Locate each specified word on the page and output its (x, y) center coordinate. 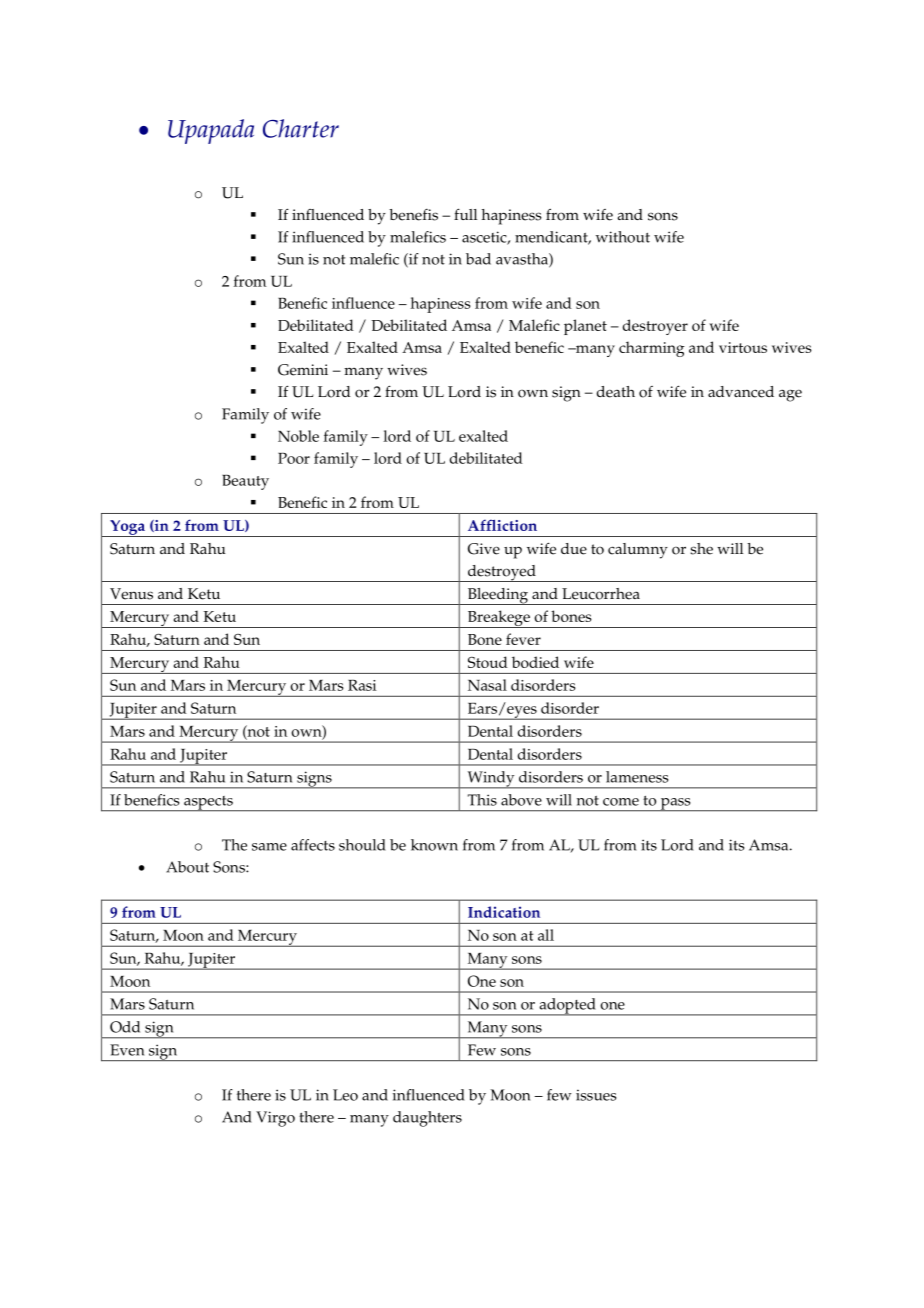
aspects (208, 804)
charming (652, 349)
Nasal (487, 685)
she (701, 549)
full (465, 214)
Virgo (275, 1119)
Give (484, 549)
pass (675, 805)
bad (478, 259)
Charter (301, 128)
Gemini (303, 370)
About (187, 867)
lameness (637, 777)
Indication (504, 912)
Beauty (245, 482)
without (623, 237)
